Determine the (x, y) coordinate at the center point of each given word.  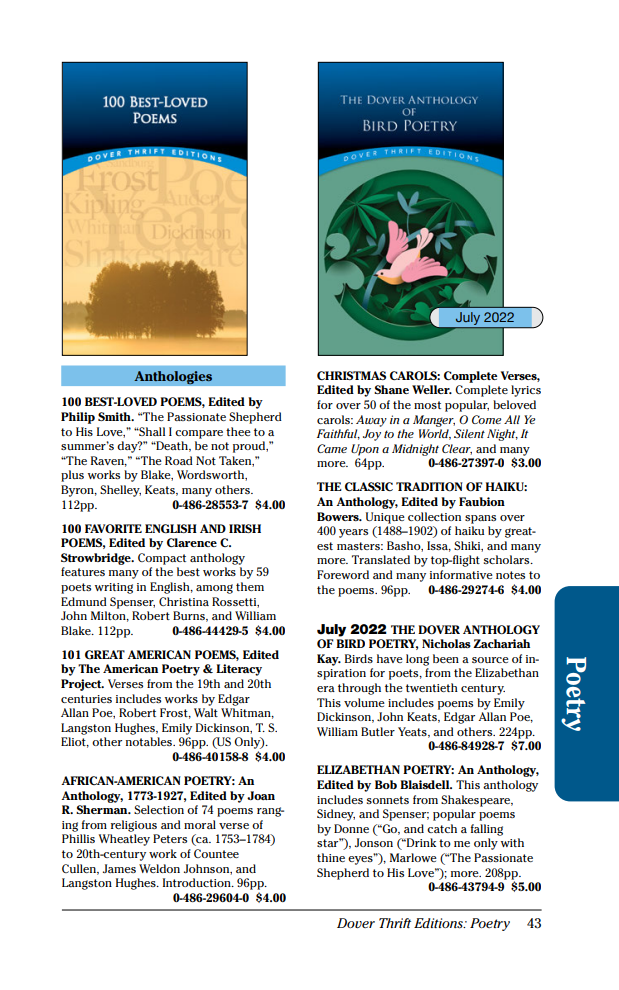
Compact (162, 559)
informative (461, 574)
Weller (432, 389)
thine (331, 857)
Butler (378, 731)
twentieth (432, 687)
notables (150, 741)
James (119, 868)
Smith (115, 416)
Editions (439, 923)
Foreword (343, 574)
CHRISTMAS (351, 375)
